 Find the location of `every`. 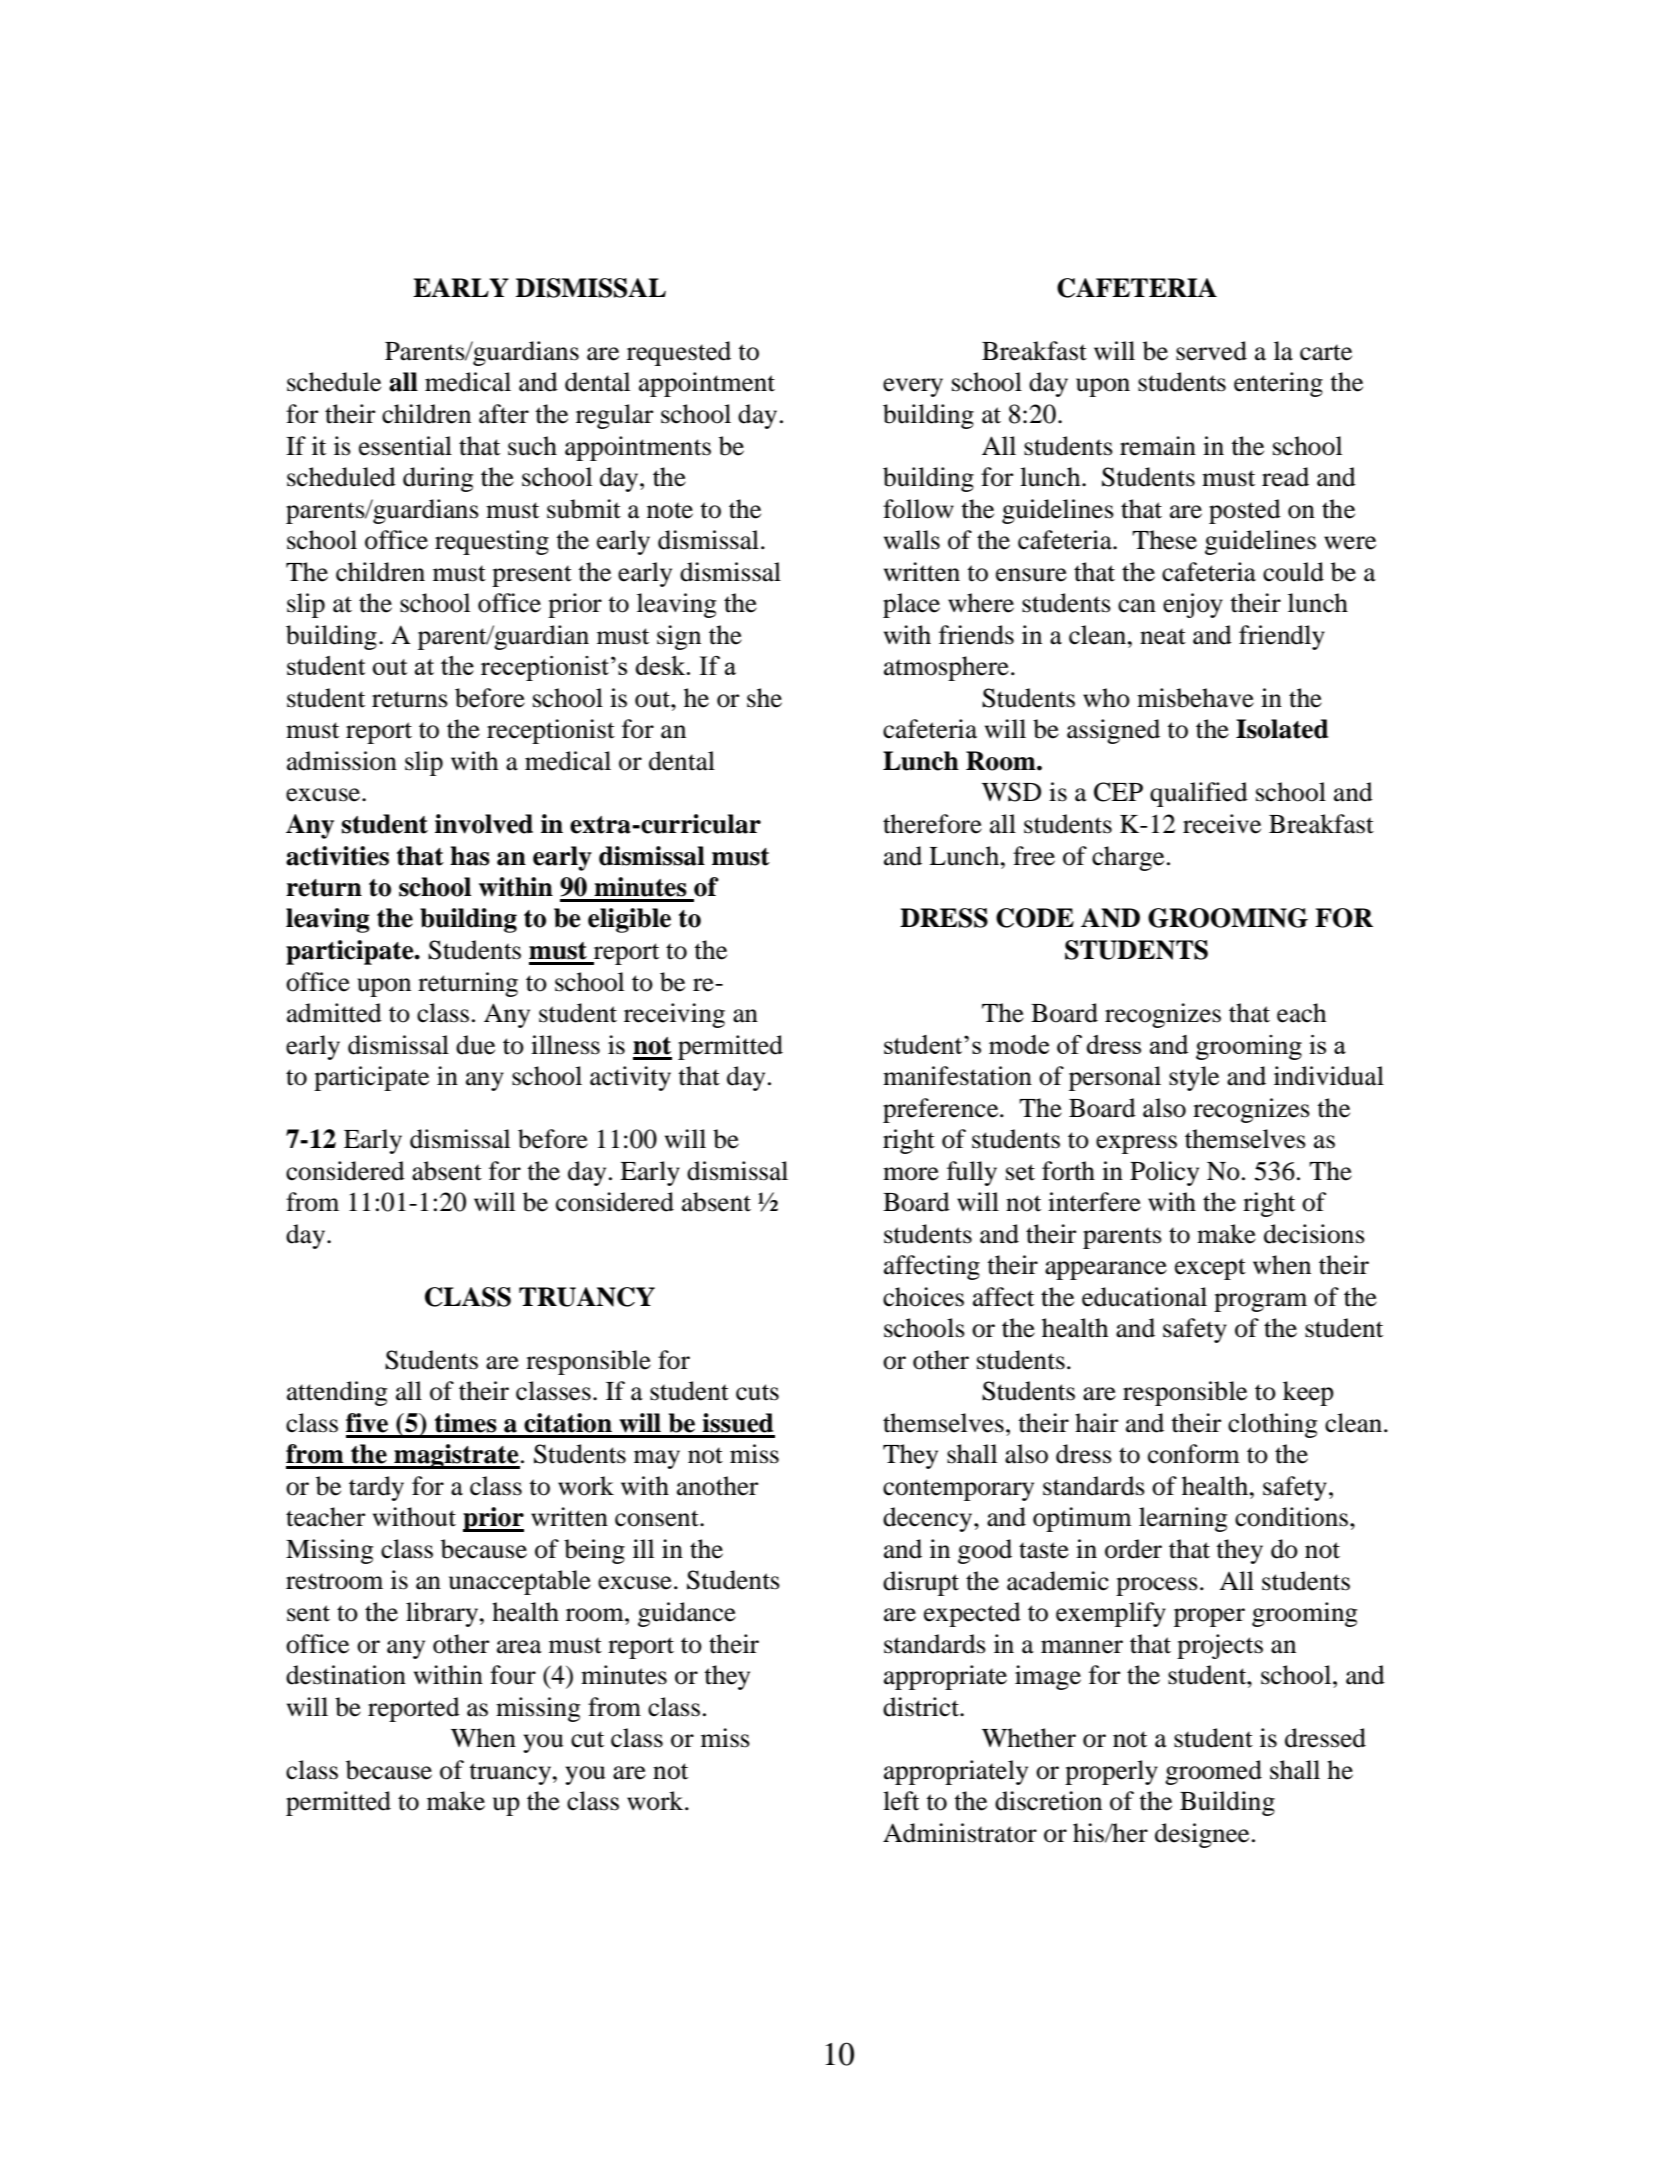

every is located at coordinates (913, 387).
